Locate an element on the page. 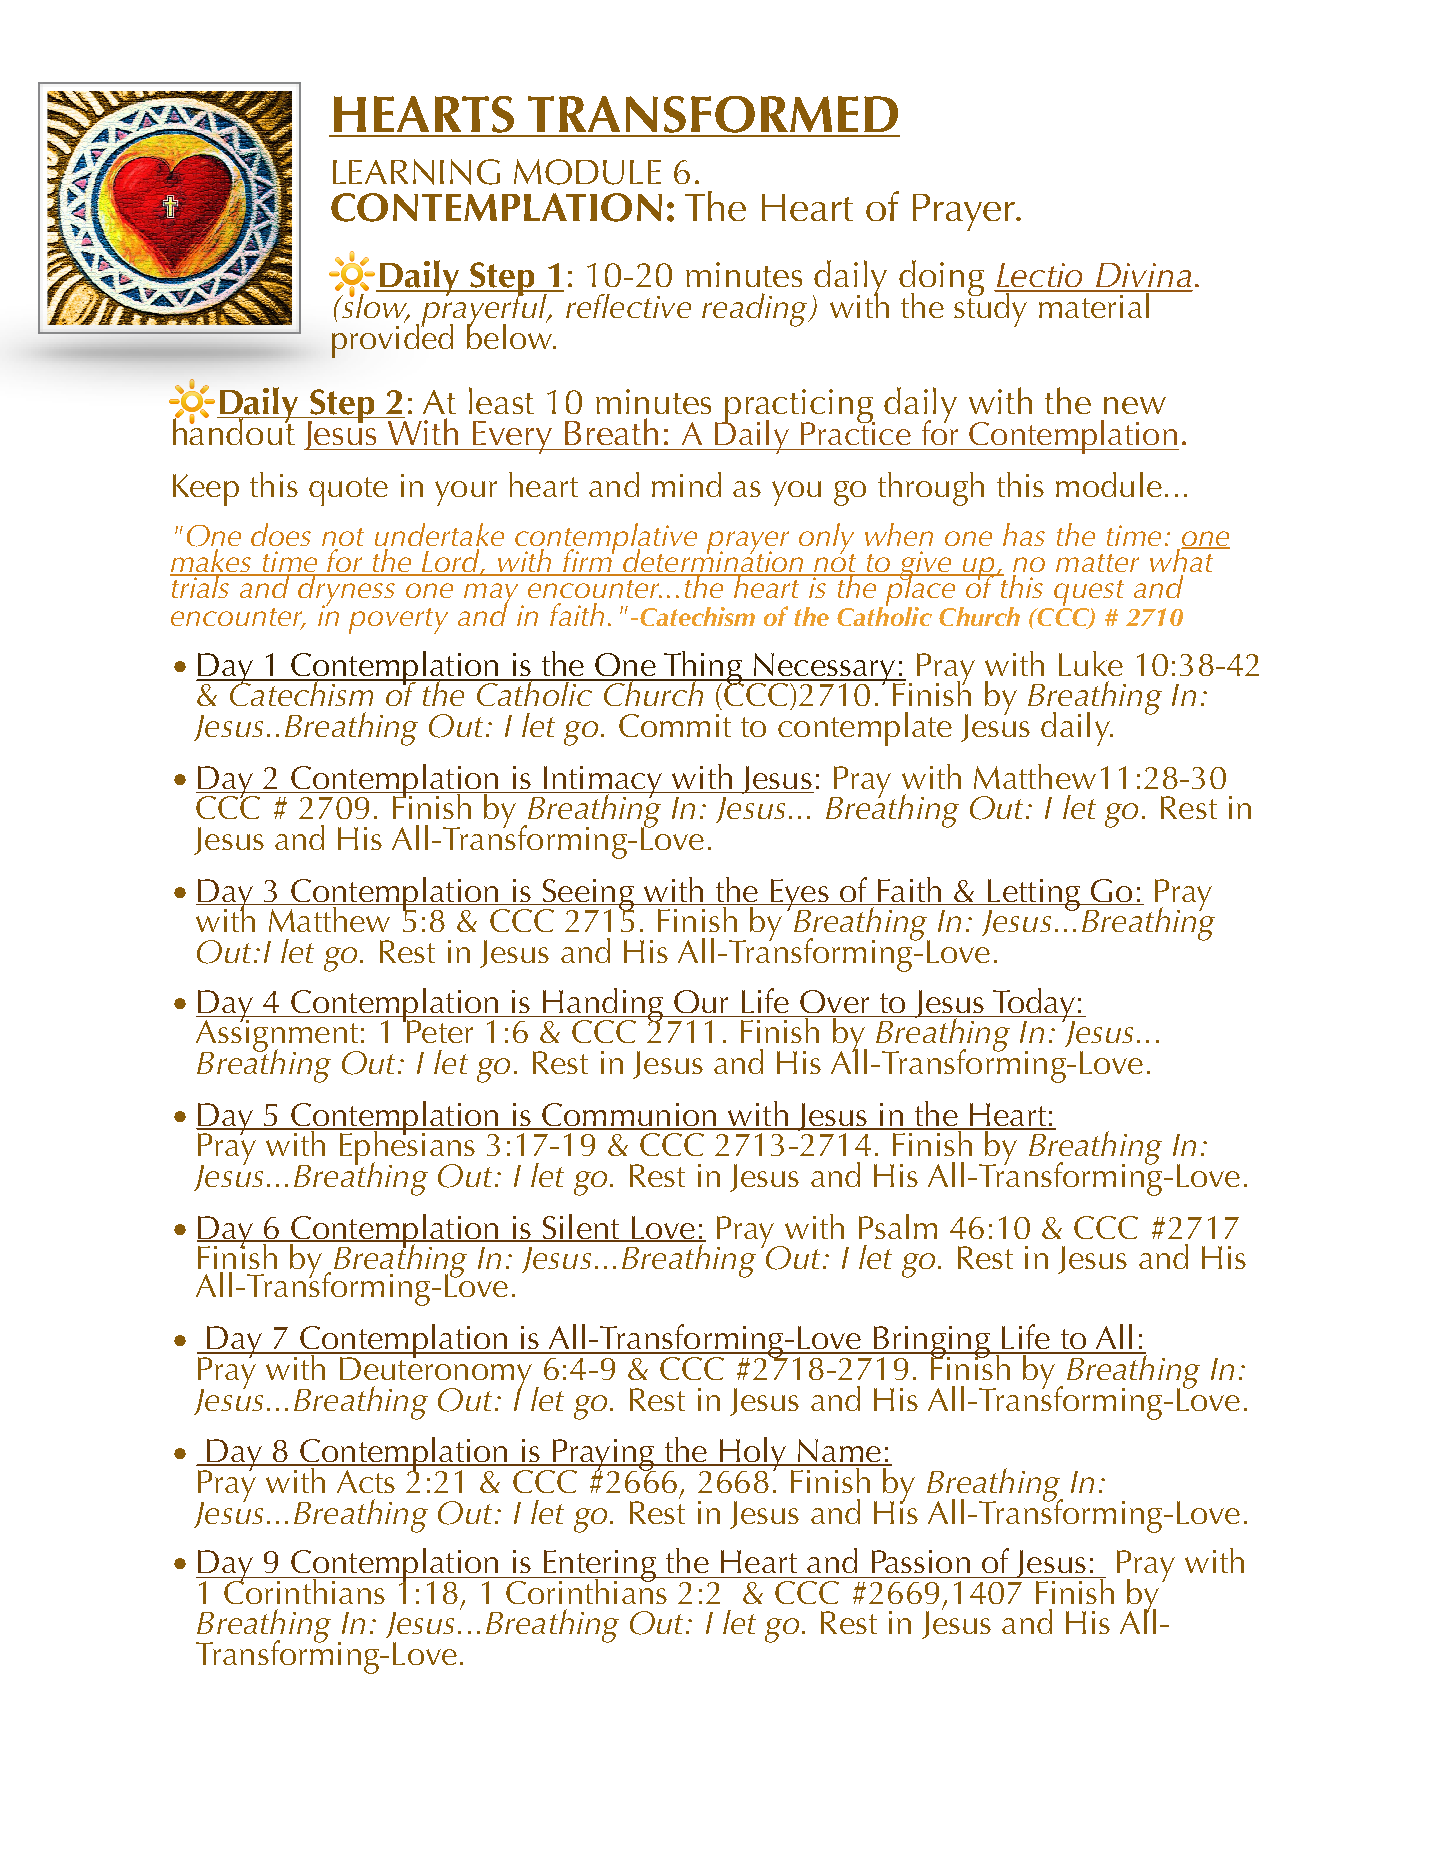 The height and width of the page is (1865, 1441). Communion is located at coordinates (629, 1116).
